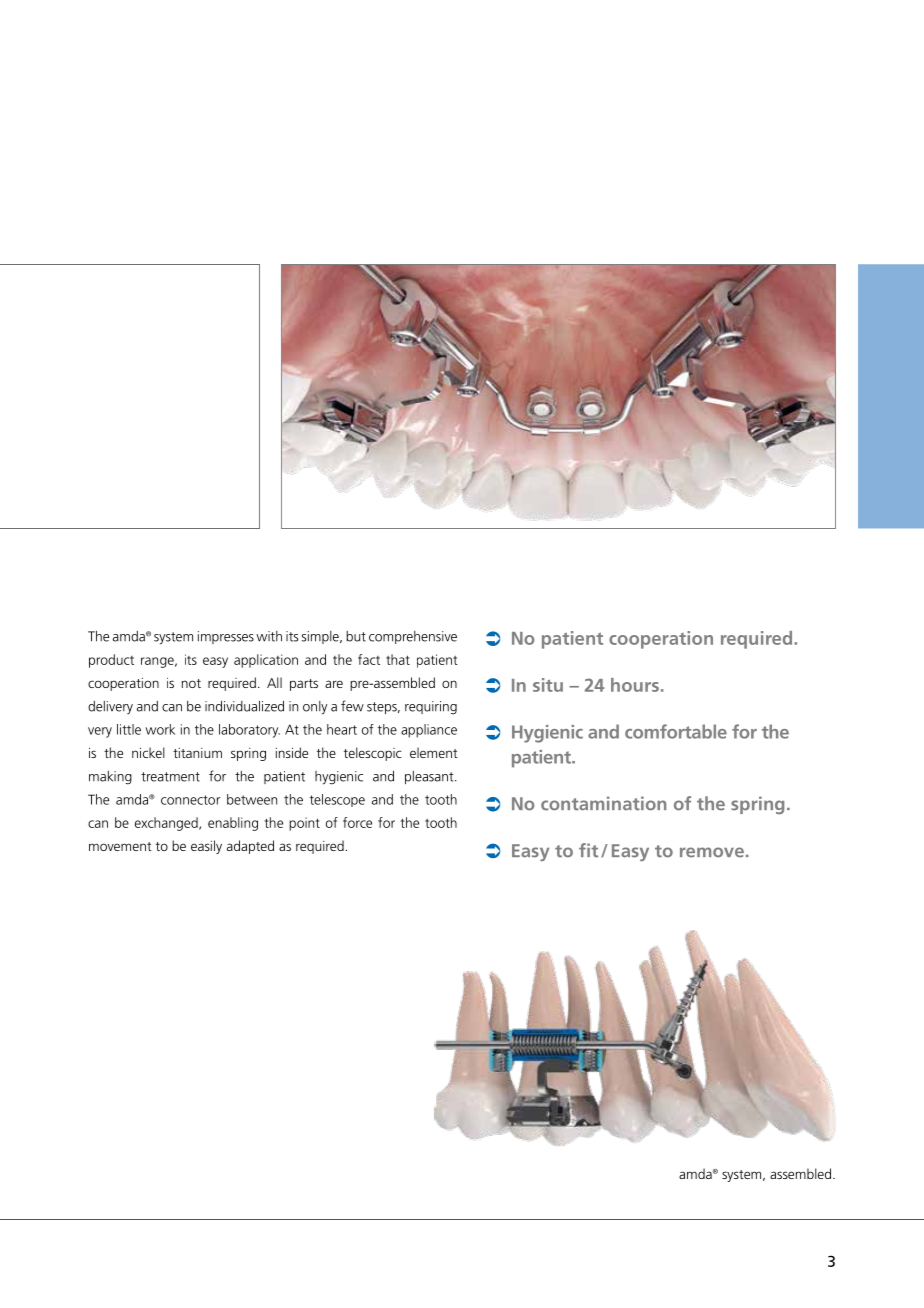 The height and width of the screenshot is (1308, 924). I want to click on element, so click(434, 752).
